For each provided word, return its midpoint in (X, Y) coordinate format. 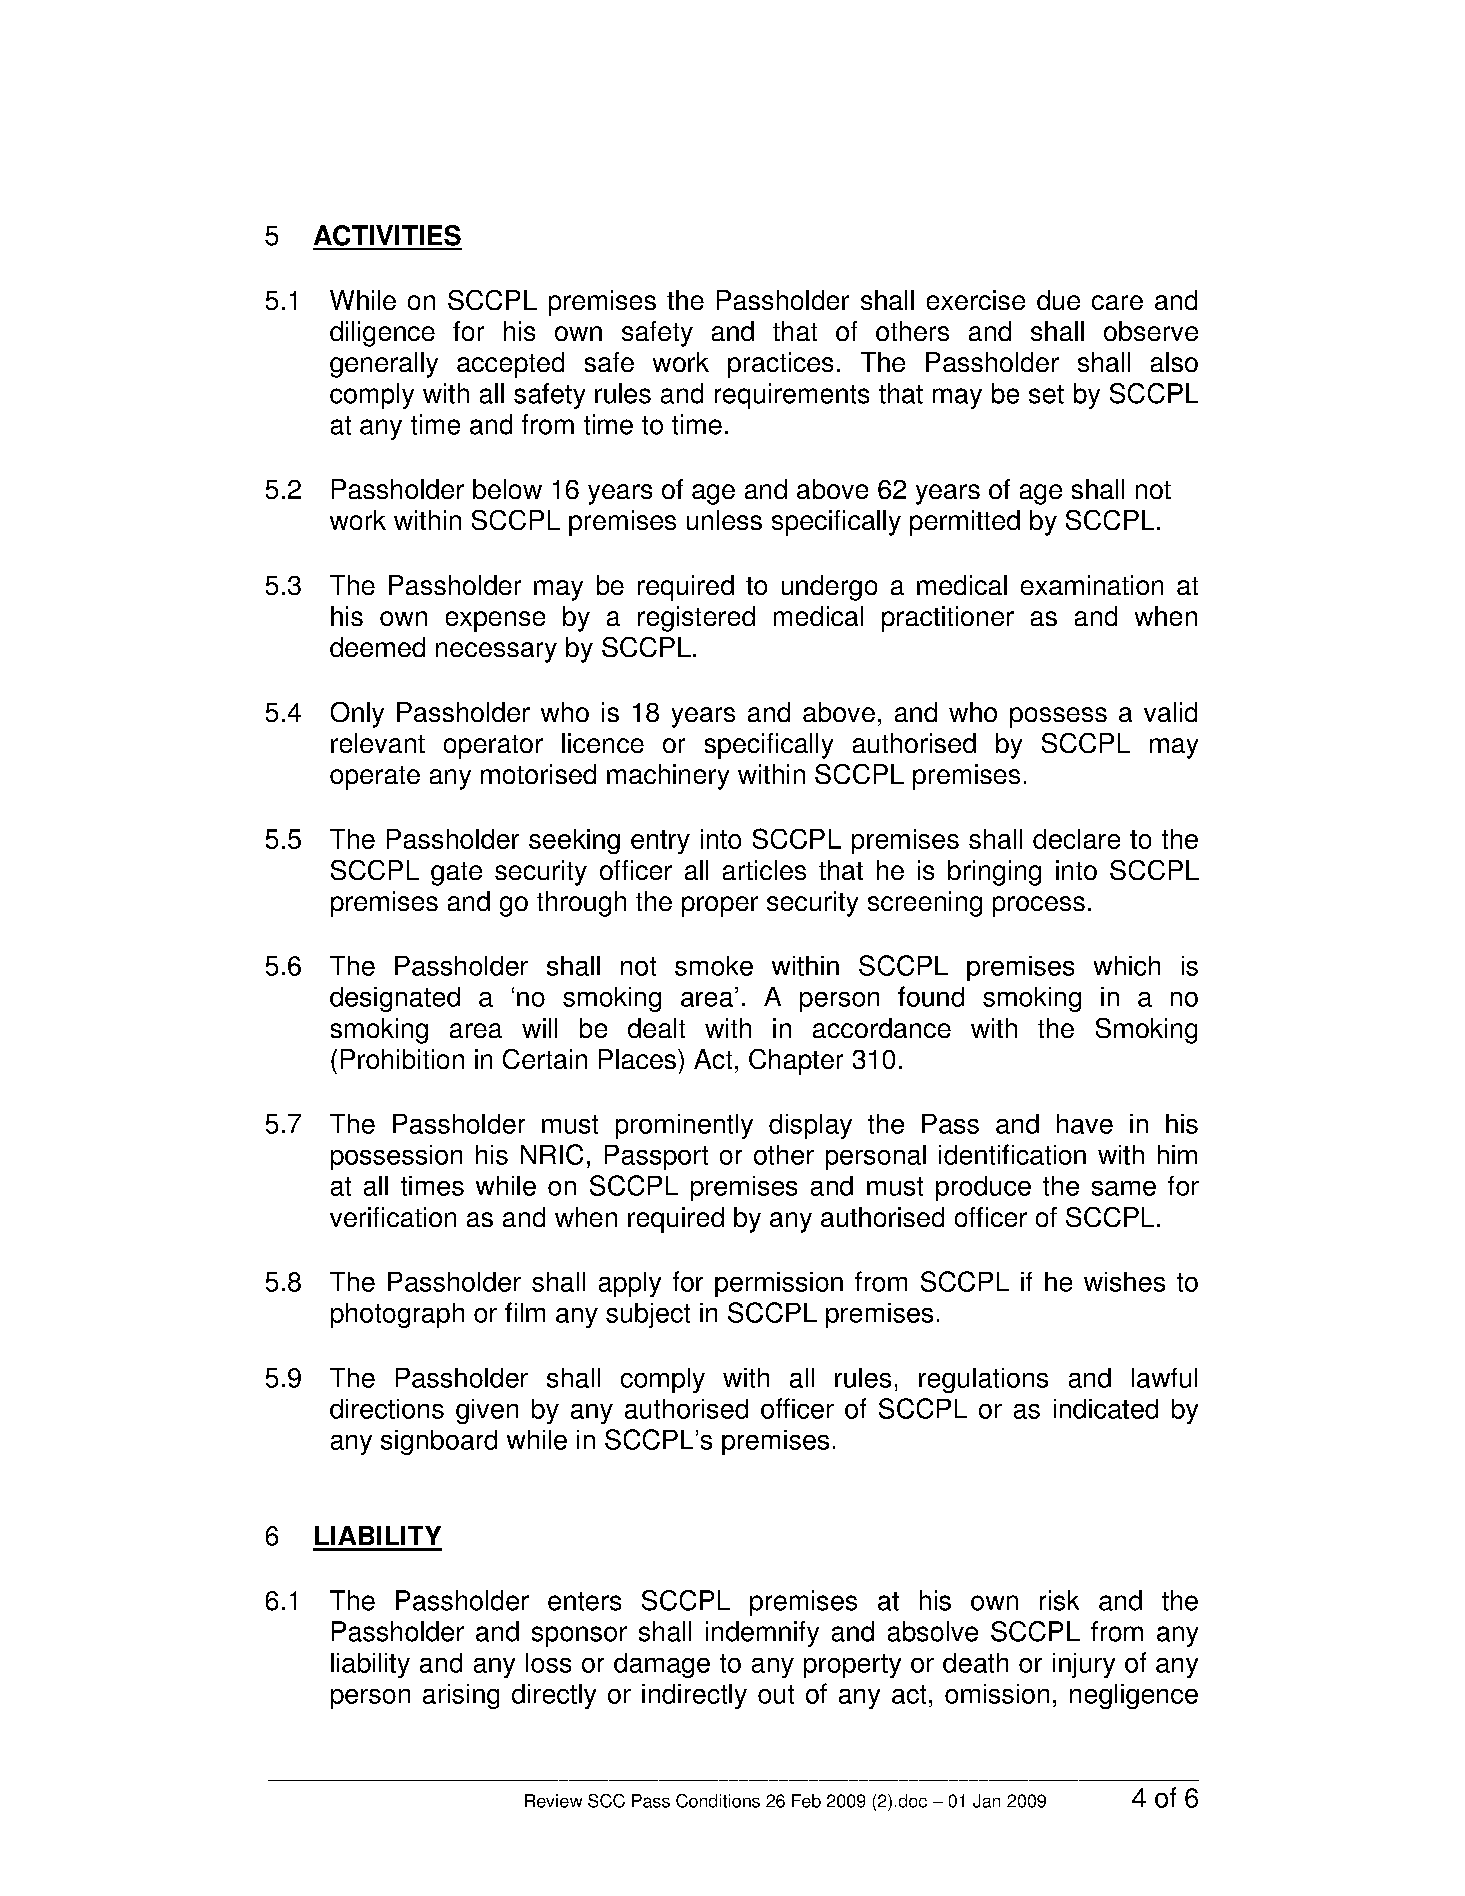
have (1085, 1124)
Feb (806, 1801)
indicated (1106, 1409)
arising (461, 1696)
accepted (510, 365)
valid (1170, 712)
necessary (496, 652)
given (487, 1411)
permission (779, 1284)
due (1058, 300)
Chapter (796, 1062)
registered (696, 619)
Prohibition (402, 1059)
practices (780, 365)
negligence (1134, 1696)
